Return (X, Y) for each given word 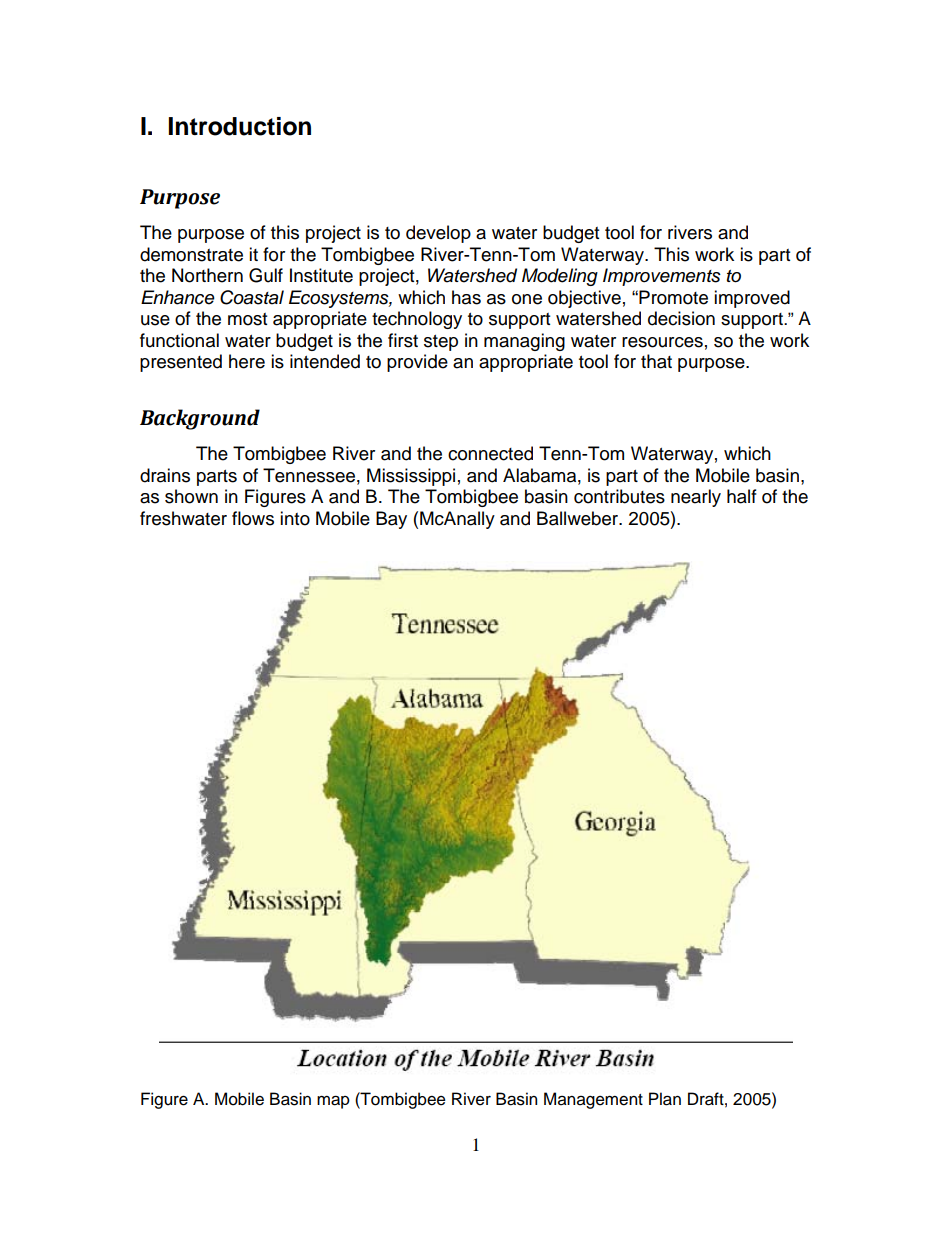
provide (417, 363)
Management (593, 1100)
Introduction (240, 126)
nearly (696, 498)
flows (253, 518)
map (333, 1102)
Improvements (662, 277)
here (247, 361)
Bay (391, 520)
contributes (619, 496)
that (656, 361)
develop (438, 234)
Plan (665, 1099)
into (295, 518)
